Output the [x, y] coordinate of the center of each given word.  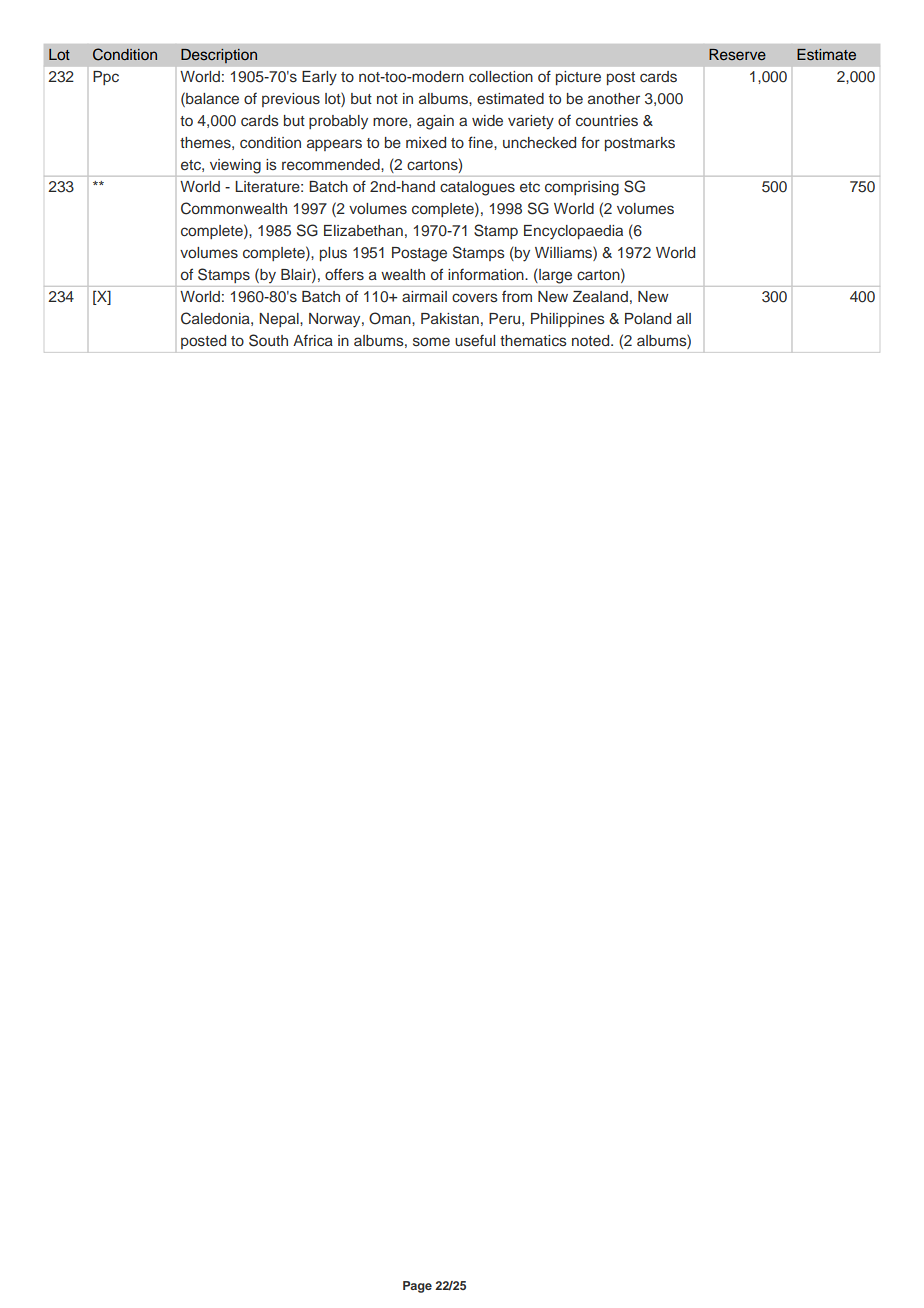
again [435, 122]
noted [592, 340]
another [614, 98]
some [431, 341]
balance [211, 98]
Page [417, 1287]
